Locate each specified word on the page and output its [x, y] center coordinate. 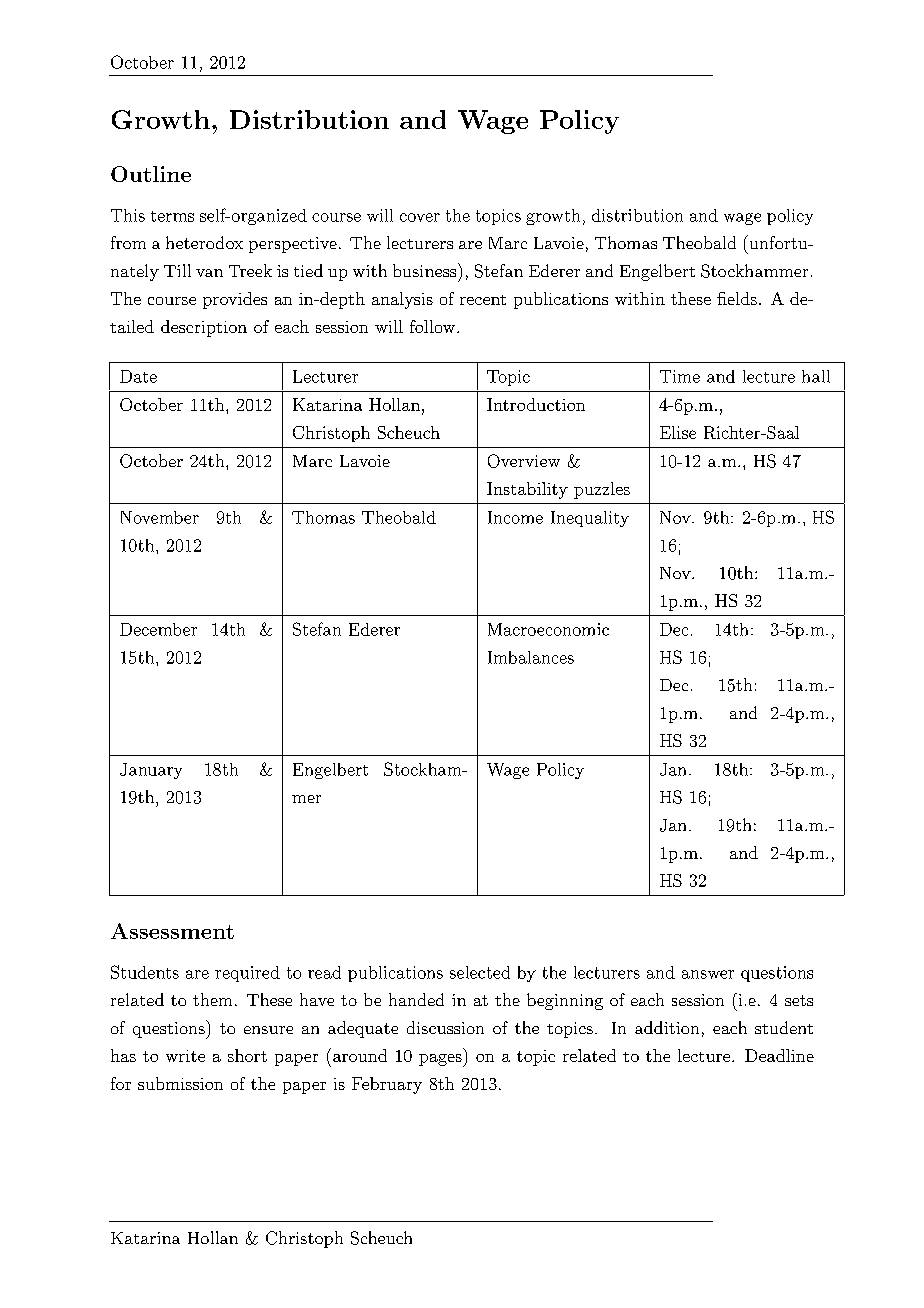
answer [708, 974]
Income [515, 517]
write [185, 1056]
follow [434, 326]
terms [172, 216]
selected [480, 972]
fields [737, 298]
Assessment [172, 931]
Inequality [590, 519]
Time [680, 376]
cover [420, 217]
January [151, 771]
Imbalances [531, 657]
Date [138, 376]
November [160, 517]
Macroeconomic [548, 629]
